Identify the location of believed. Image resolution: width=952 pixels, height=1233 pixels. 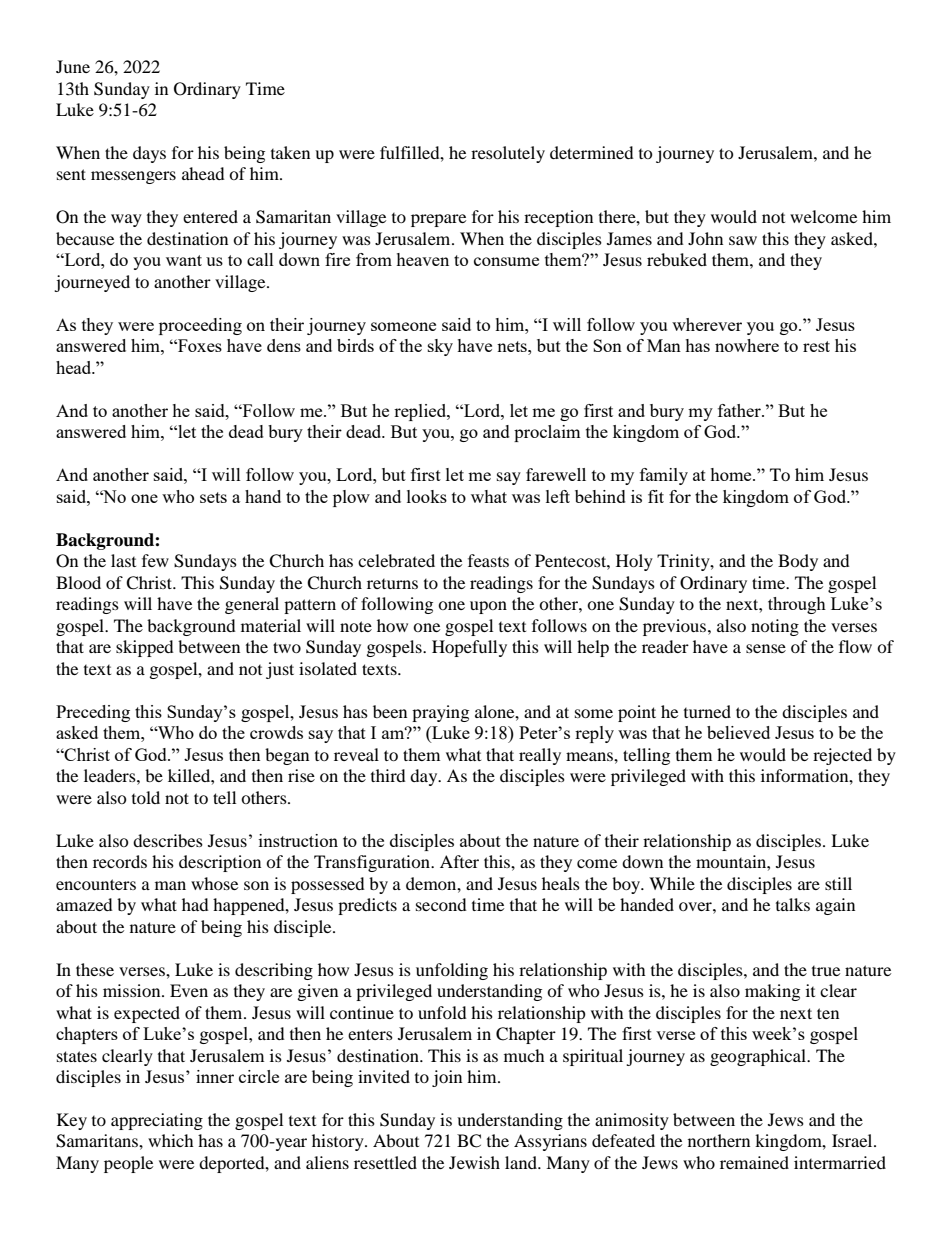
(738, 732).
